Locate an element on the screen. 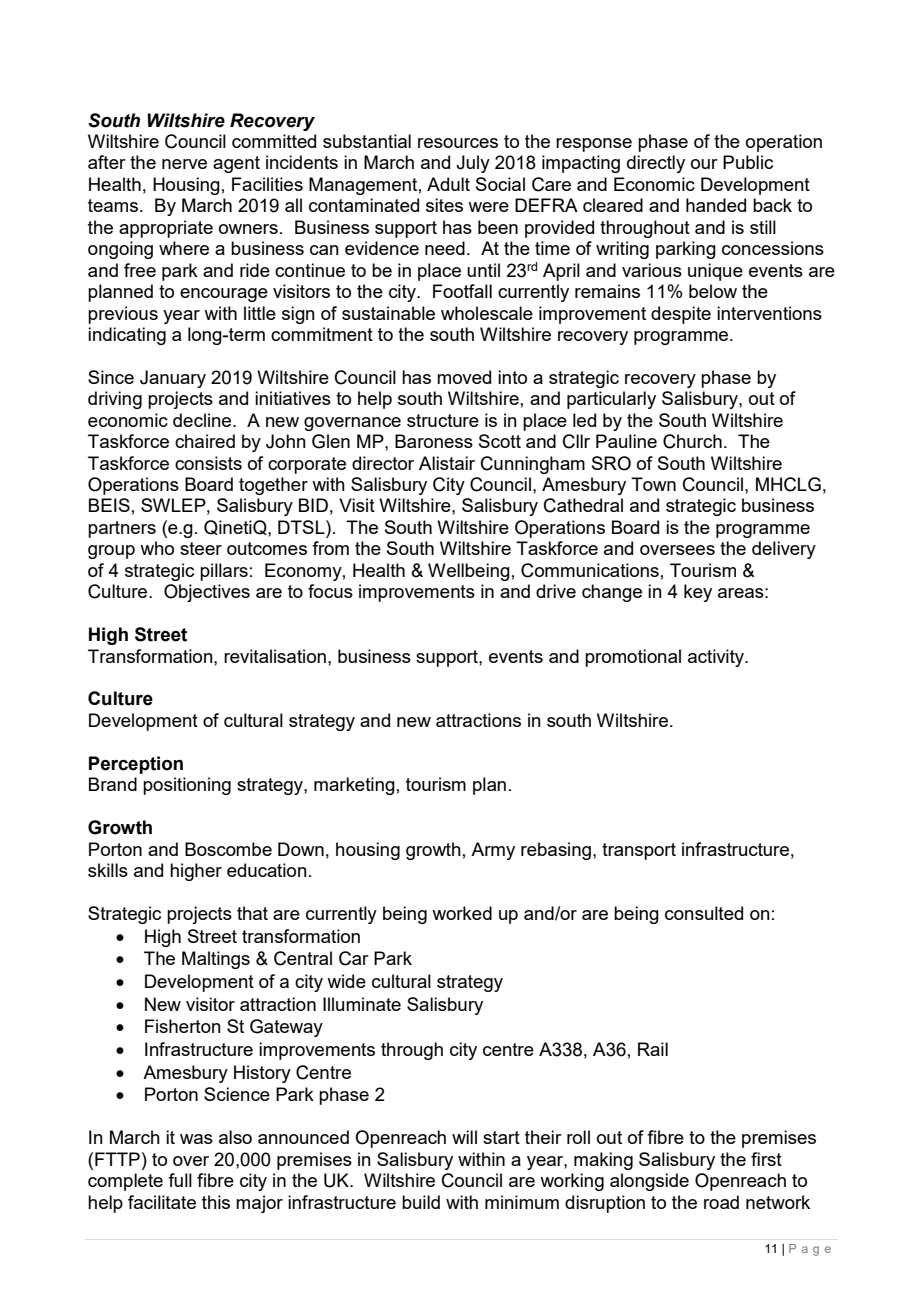 This screenshot has height=1308, width=924. handed is located at coordinates (716, 205).
